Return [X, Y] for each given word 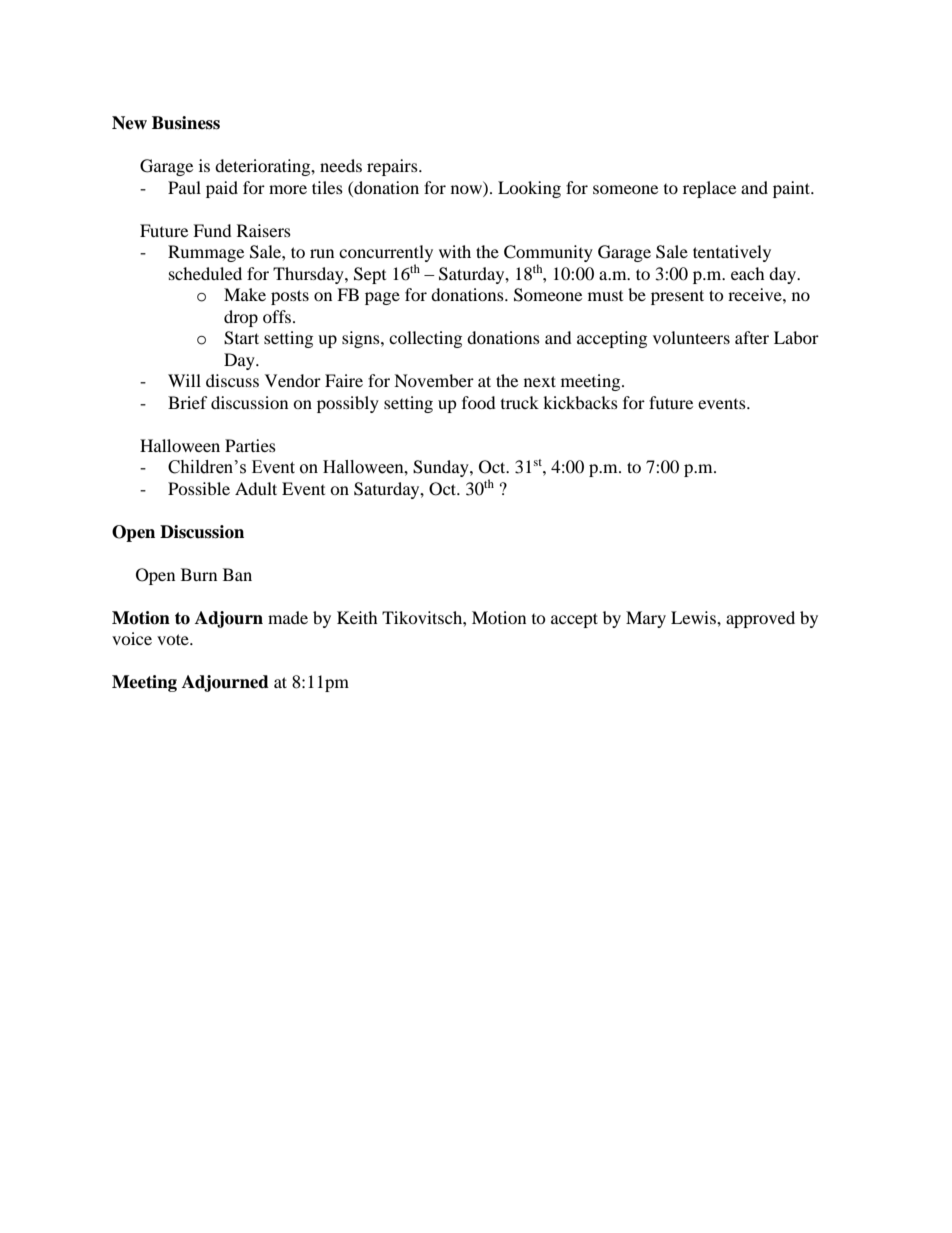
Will [184, 380]
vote [174, 639]
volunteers [691, 337]
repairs [393, 167]
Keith [357, 617]
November [434, 380]
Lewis [694, 617]
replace [709, 189]
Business [186, 123]
